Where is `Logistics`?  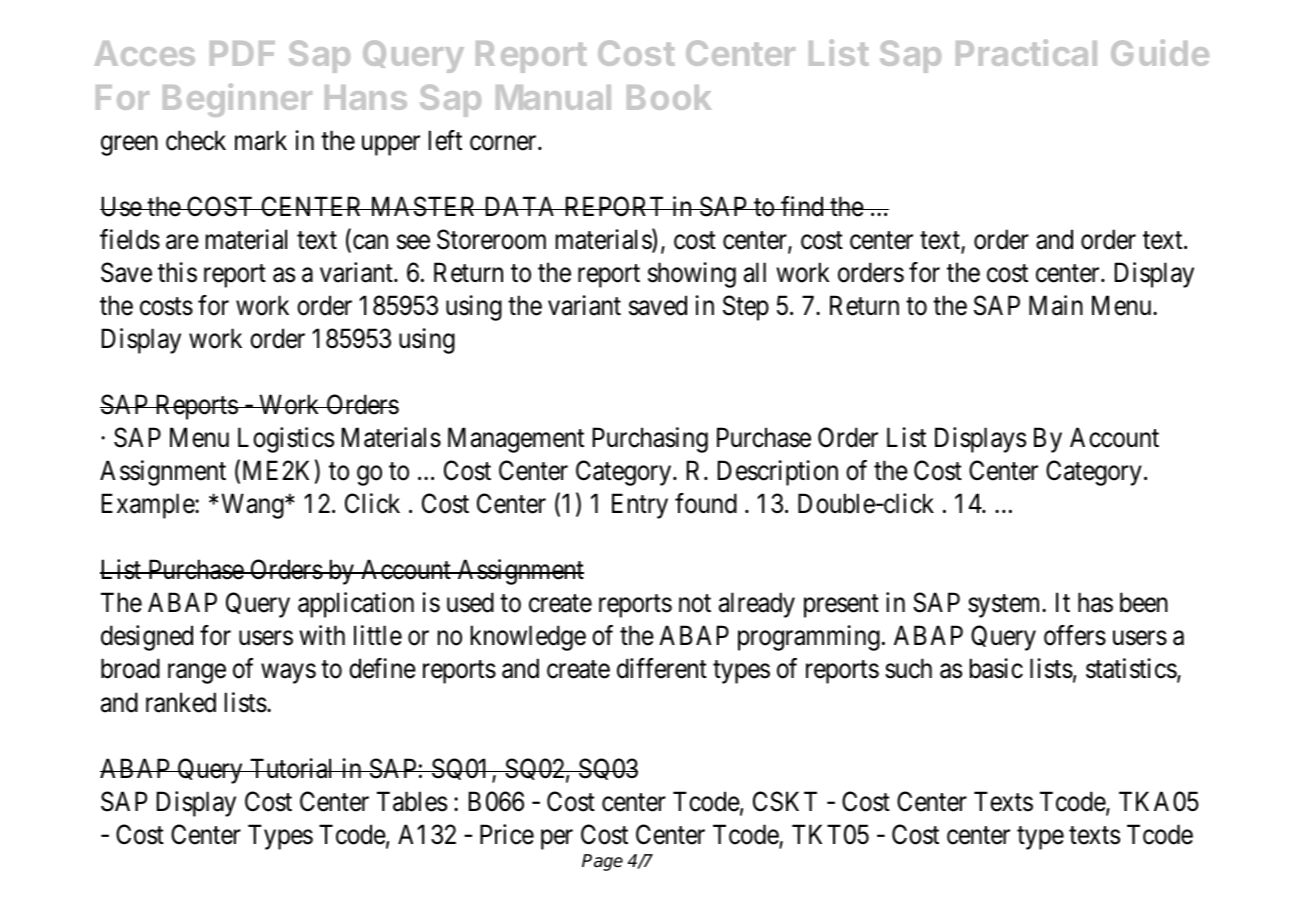 Logistics is located at coordinates (286, 440).
